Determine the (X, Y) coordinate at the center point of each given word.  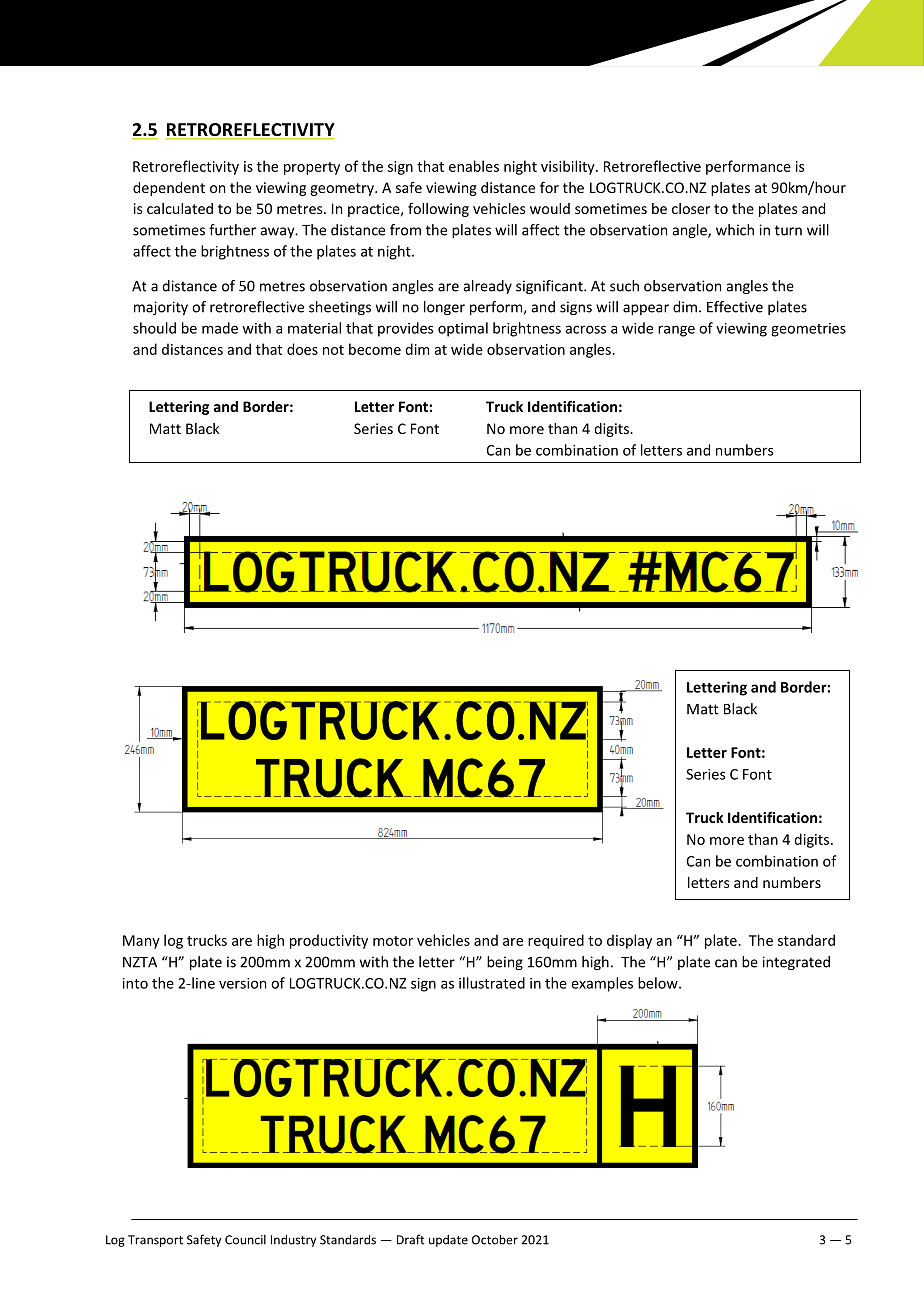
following (438, 210)
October (495, 1239)
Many (141, 942)
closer (691, 208)
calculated (180, 208)
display (629, 941)
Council (245, 1240)
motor (393, 941)
